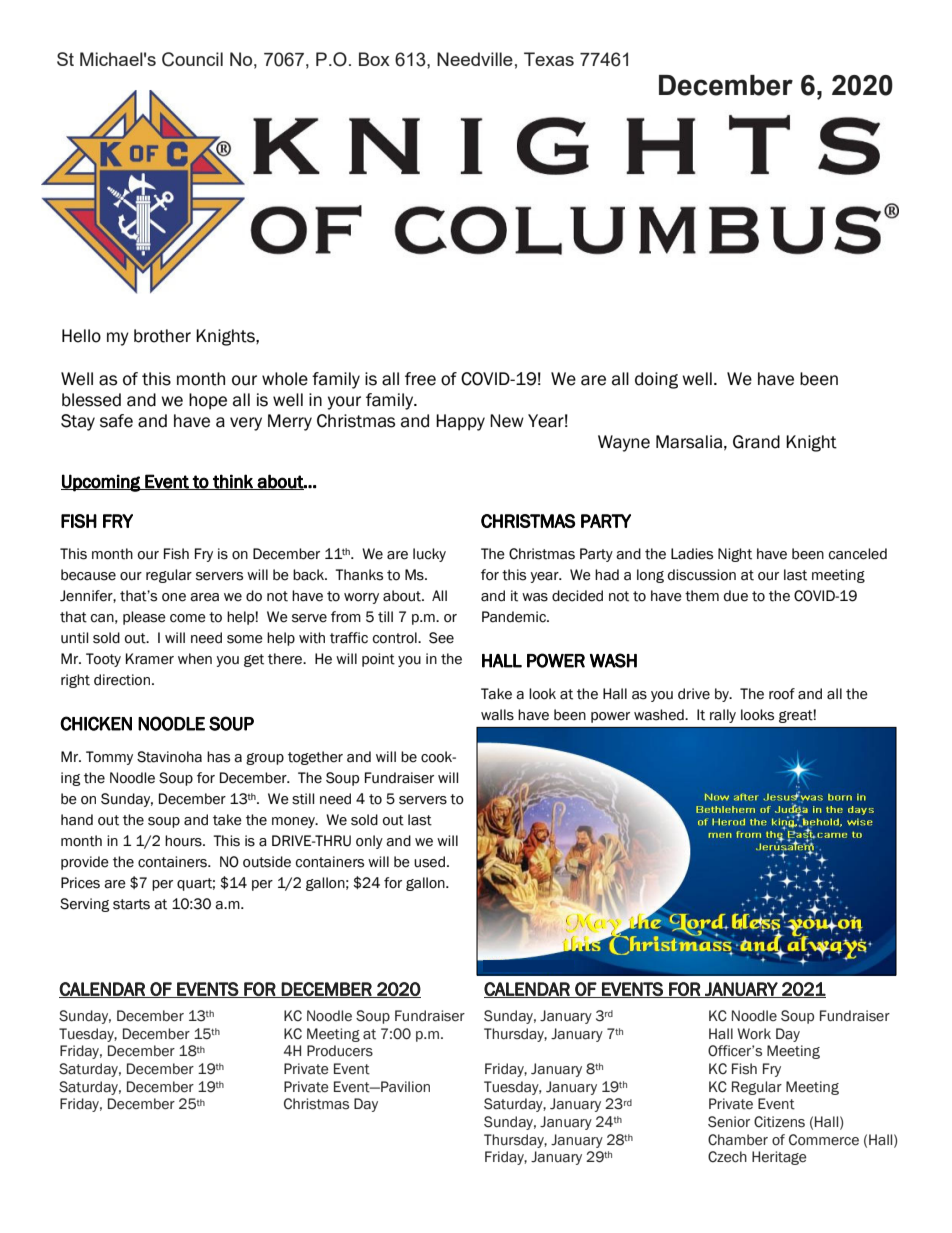  What do you see at coordinates (188, 618) in the screenshot?
I see `come` at bounding box center [188, 618].
